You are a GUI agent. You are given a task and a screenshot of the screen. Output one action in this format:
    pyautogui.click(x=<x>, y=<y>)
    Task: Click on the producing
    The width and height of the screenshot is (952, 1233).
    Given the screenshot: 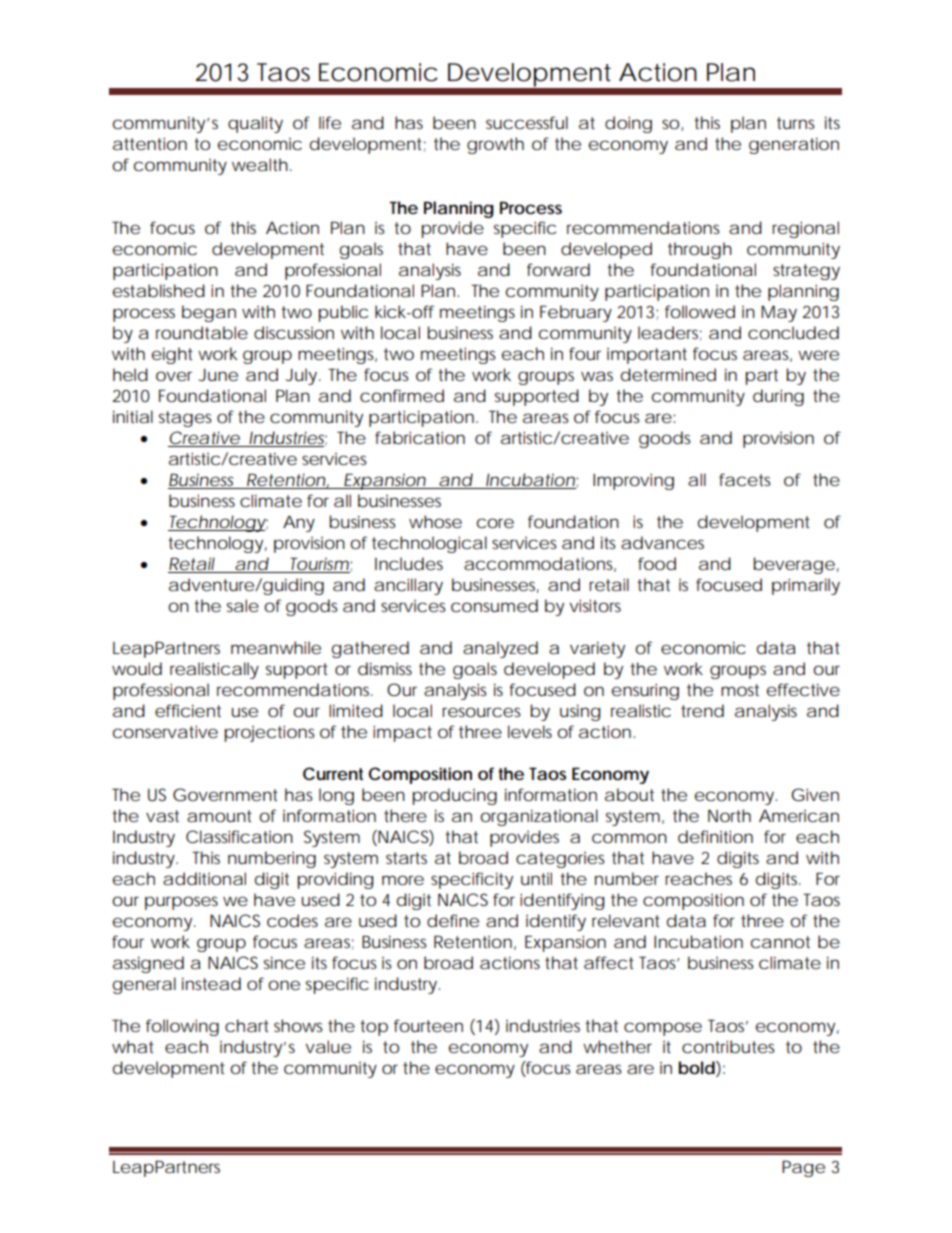 What is the action you would take?
    pyautogui.click(x=455, y=796)
